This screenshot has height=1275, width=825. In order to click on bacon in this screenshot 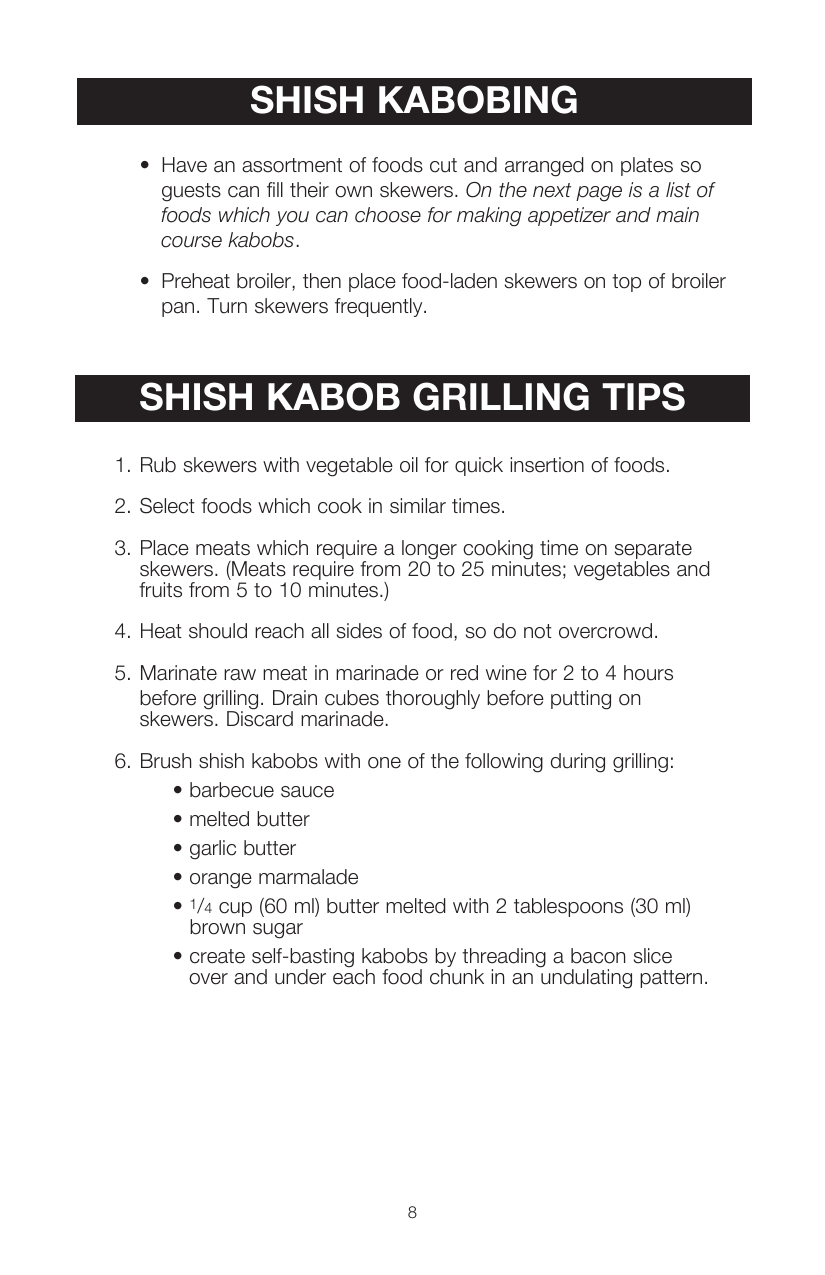, I will do `click(598, 956)`.
